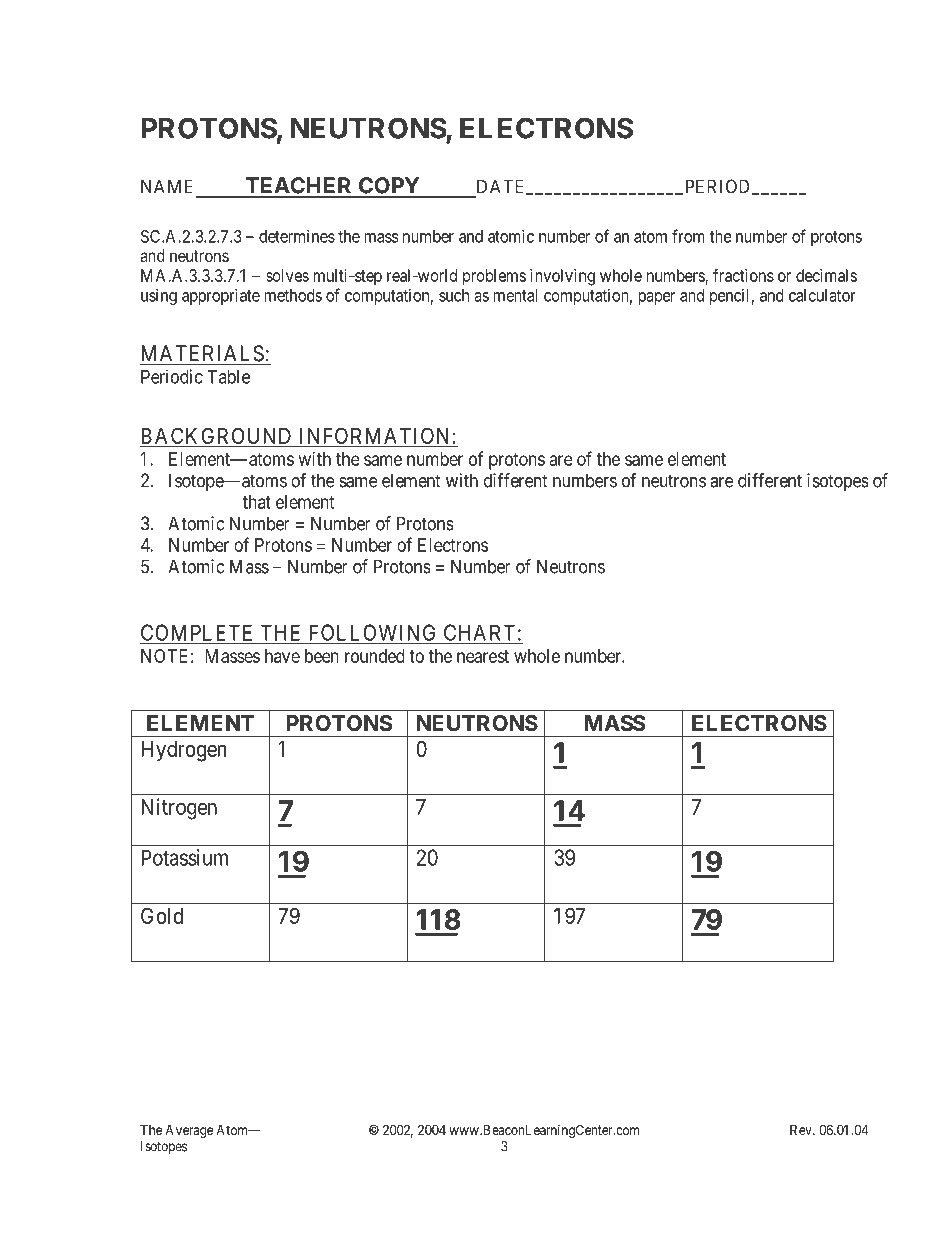 The height and width of the screenshot is (1233, 952). Describe the element at coordinates (297, 236) in the screenshot. I see `determines` at that location.
